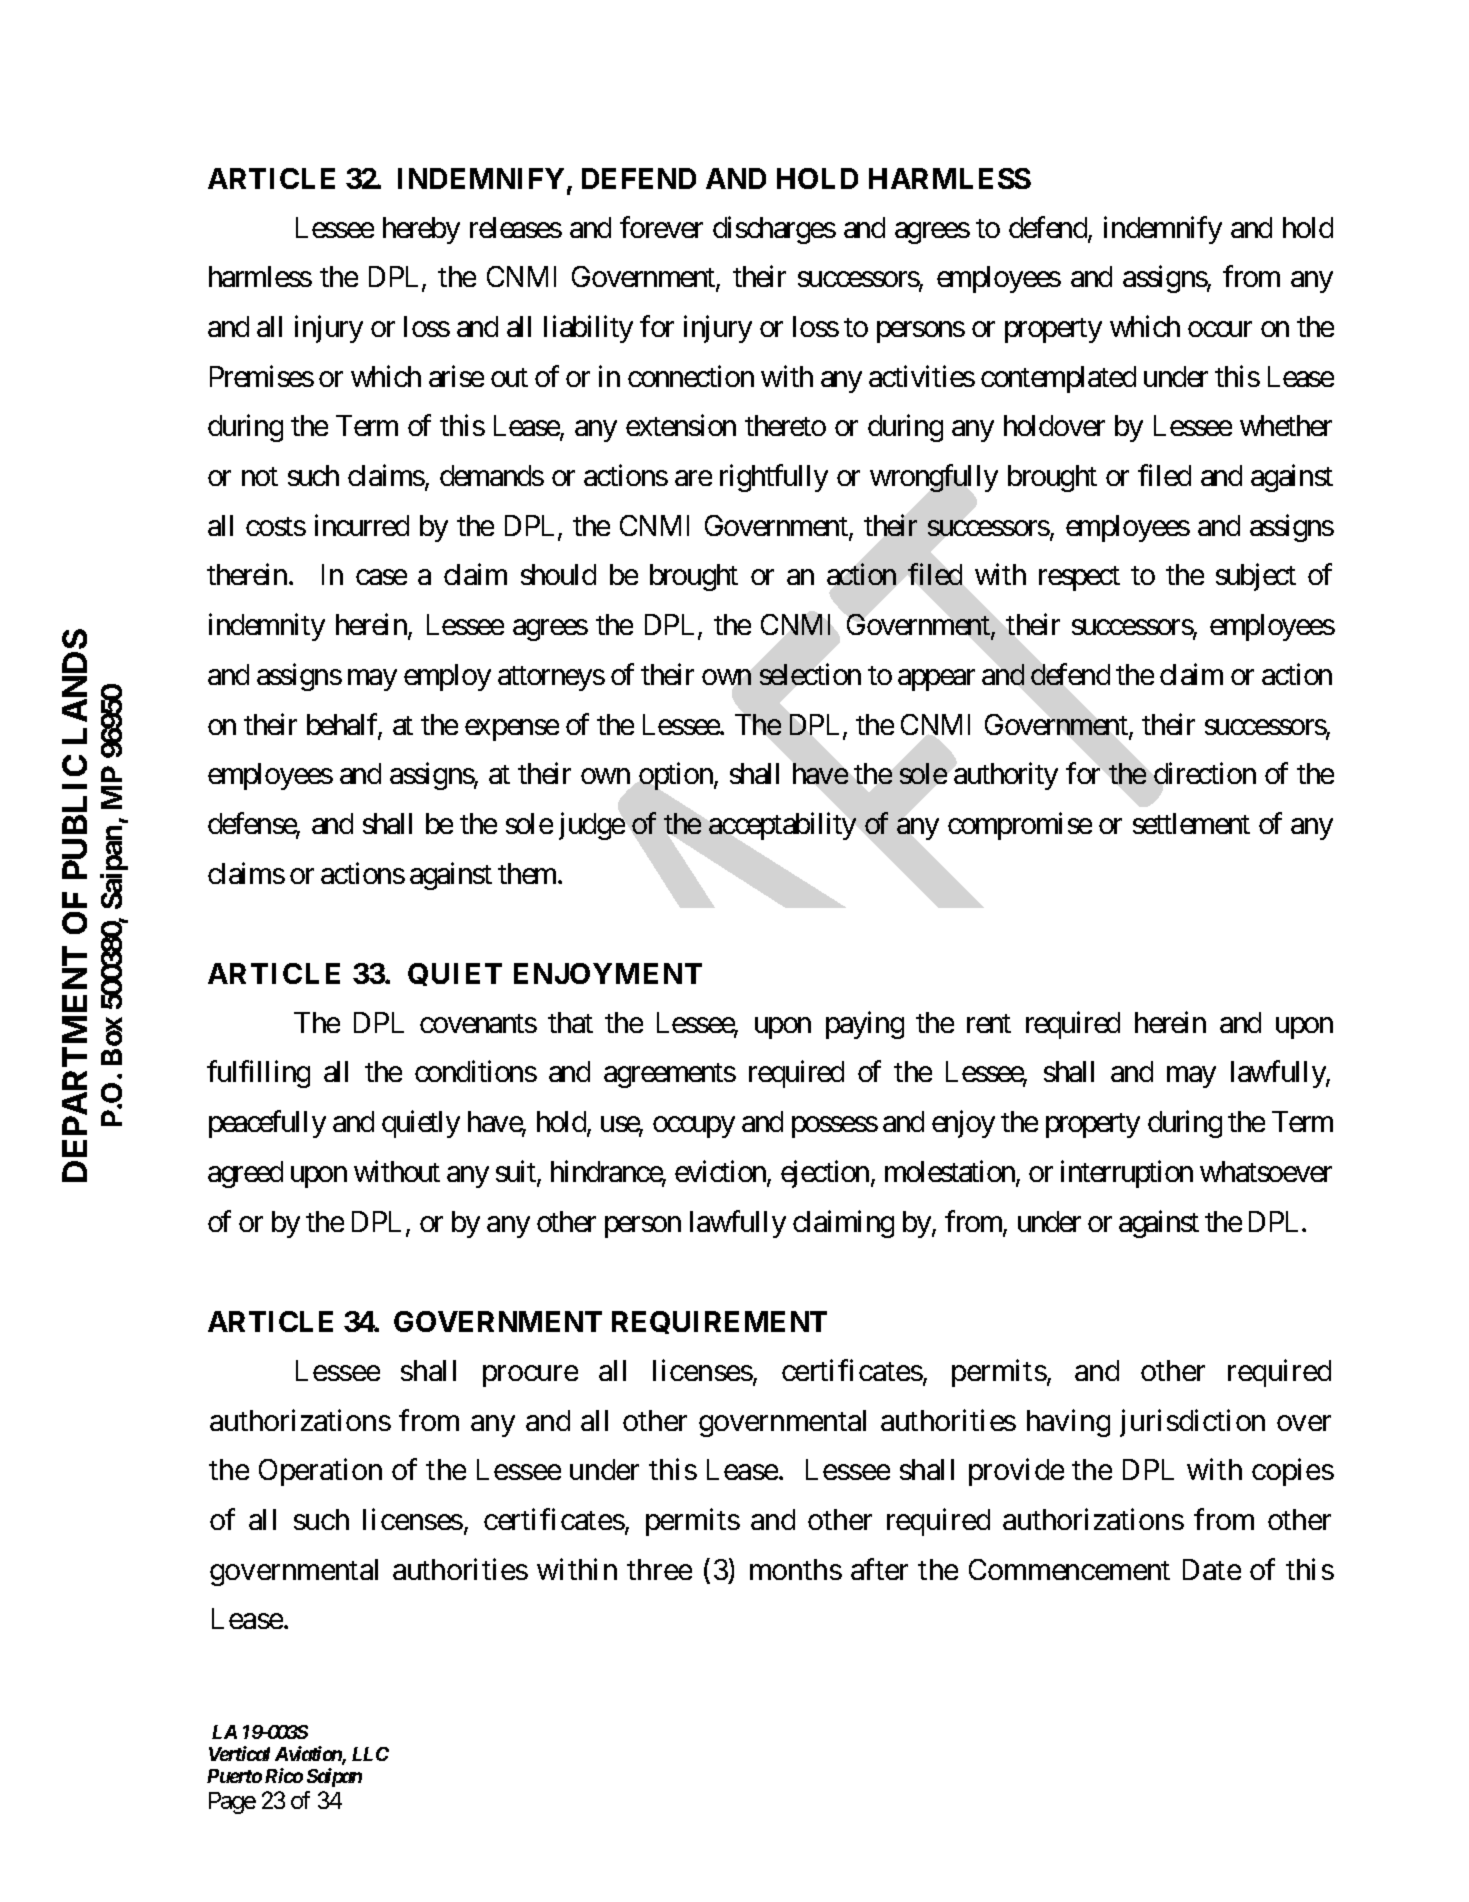  I want to click on hereby, so click(421, 230).
